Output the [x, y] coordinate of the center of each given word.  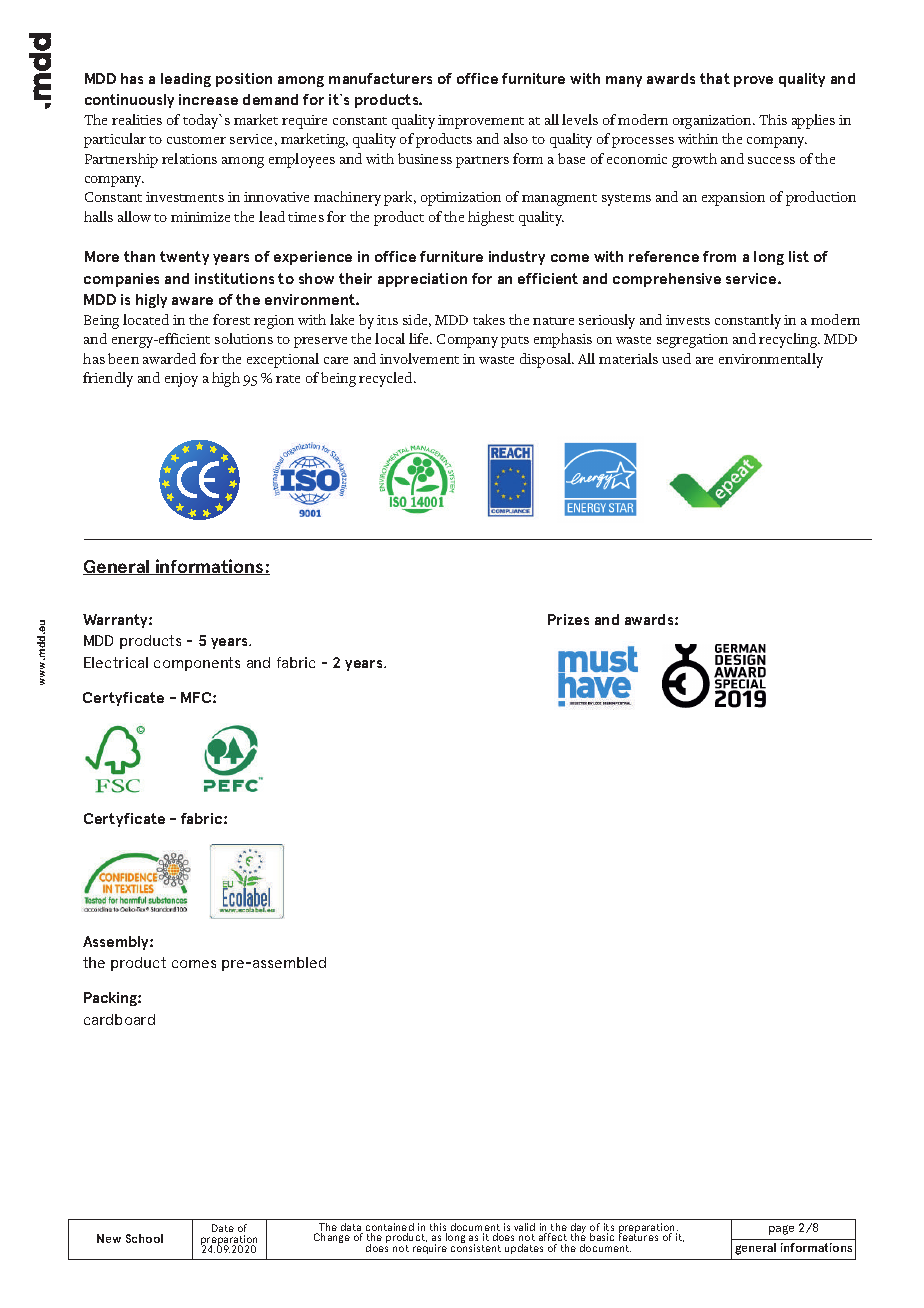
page [781, 1230]
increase [208, 99]
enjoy [181, 380]
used [676, 358]
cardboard [119, 1019]
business [425, 158]
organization [714, 122]
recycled [387, 379]
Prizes [568, 619]
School [144, 1238]
